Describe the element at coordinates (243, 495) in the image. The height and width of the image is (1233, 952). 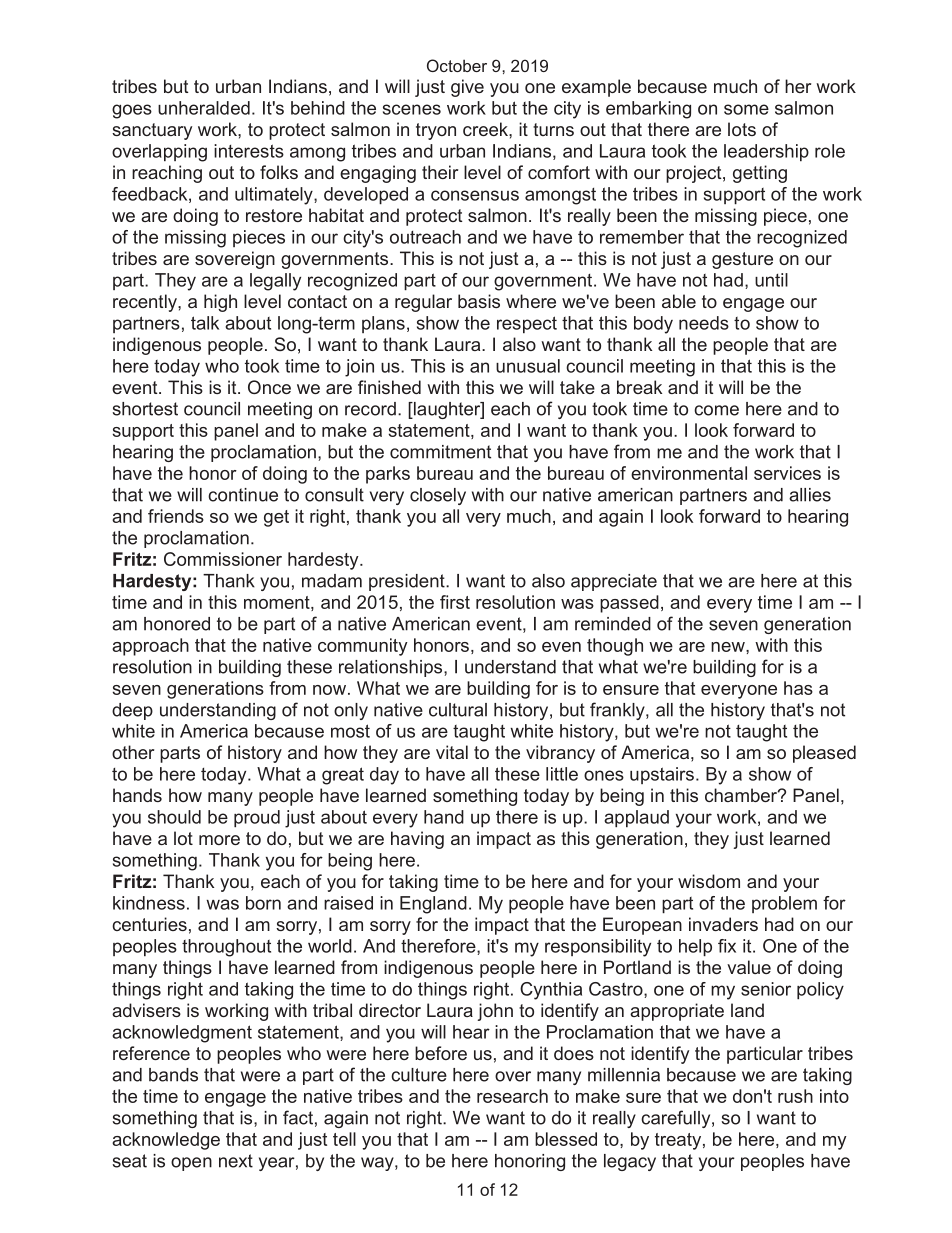
I see `continue` at that location.
